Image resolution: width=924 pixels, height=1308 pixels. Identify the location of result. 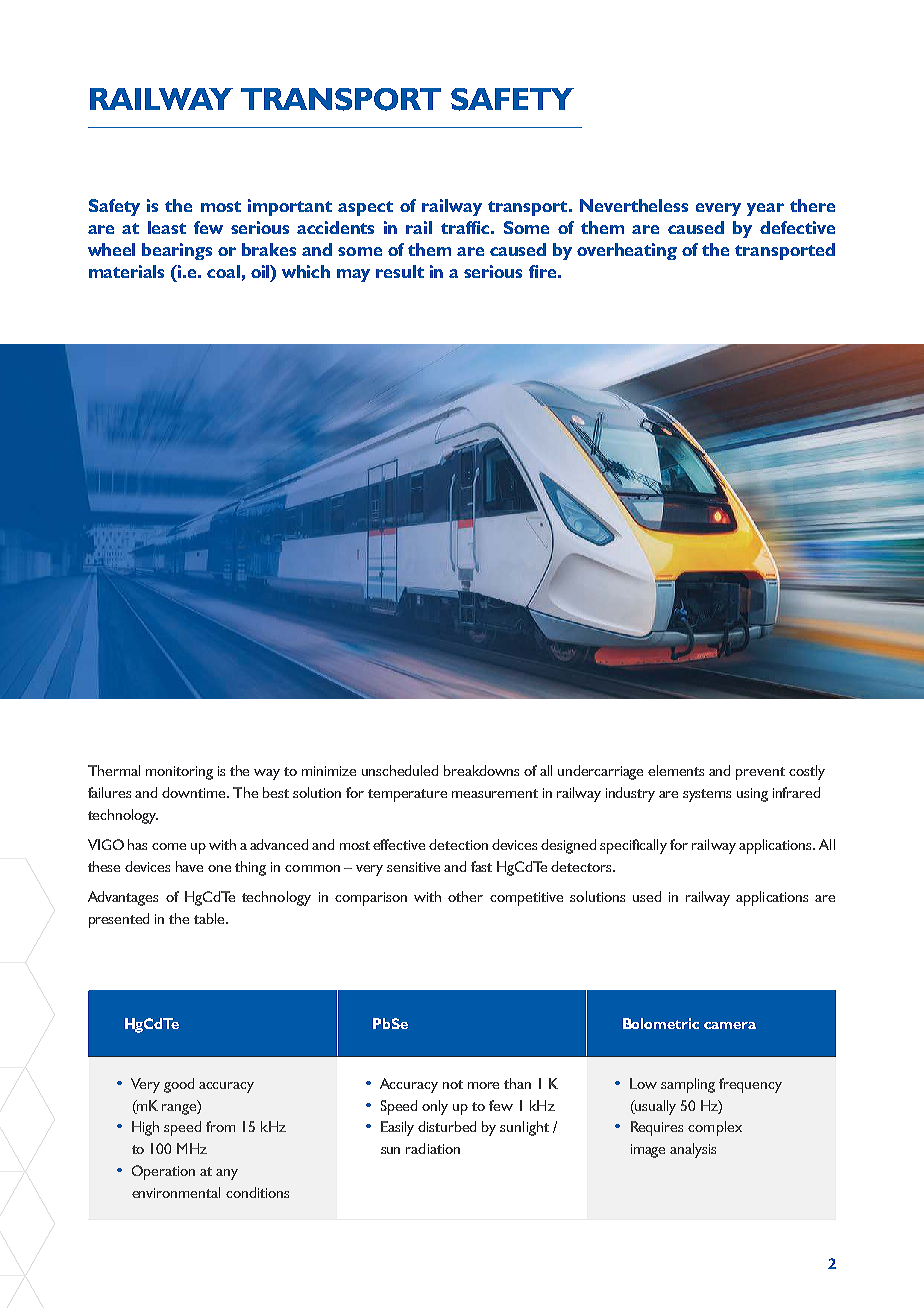
(400, 271).
